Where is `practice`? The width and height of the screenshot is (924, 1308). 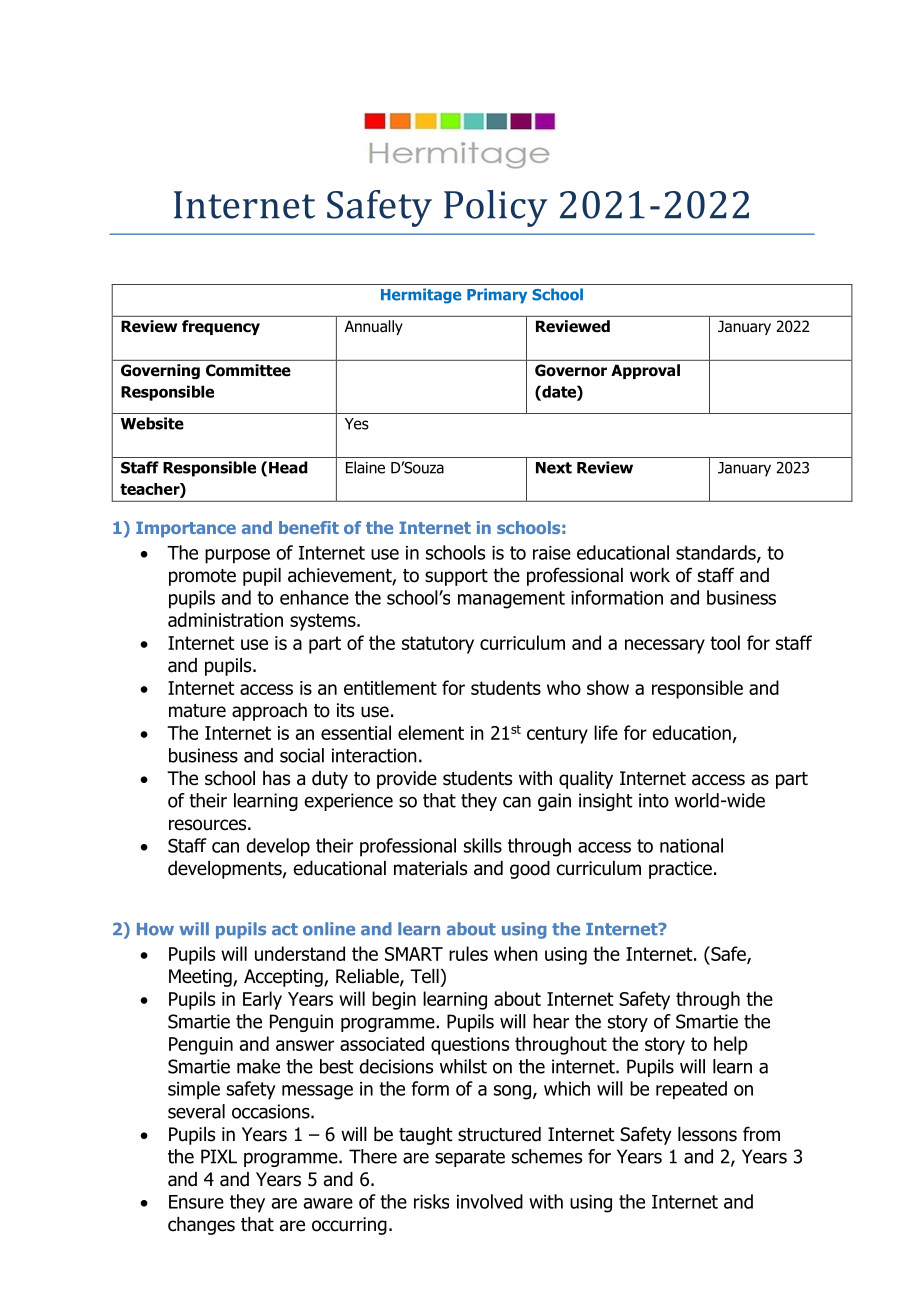 practice is located at coordinates (680, 870).
